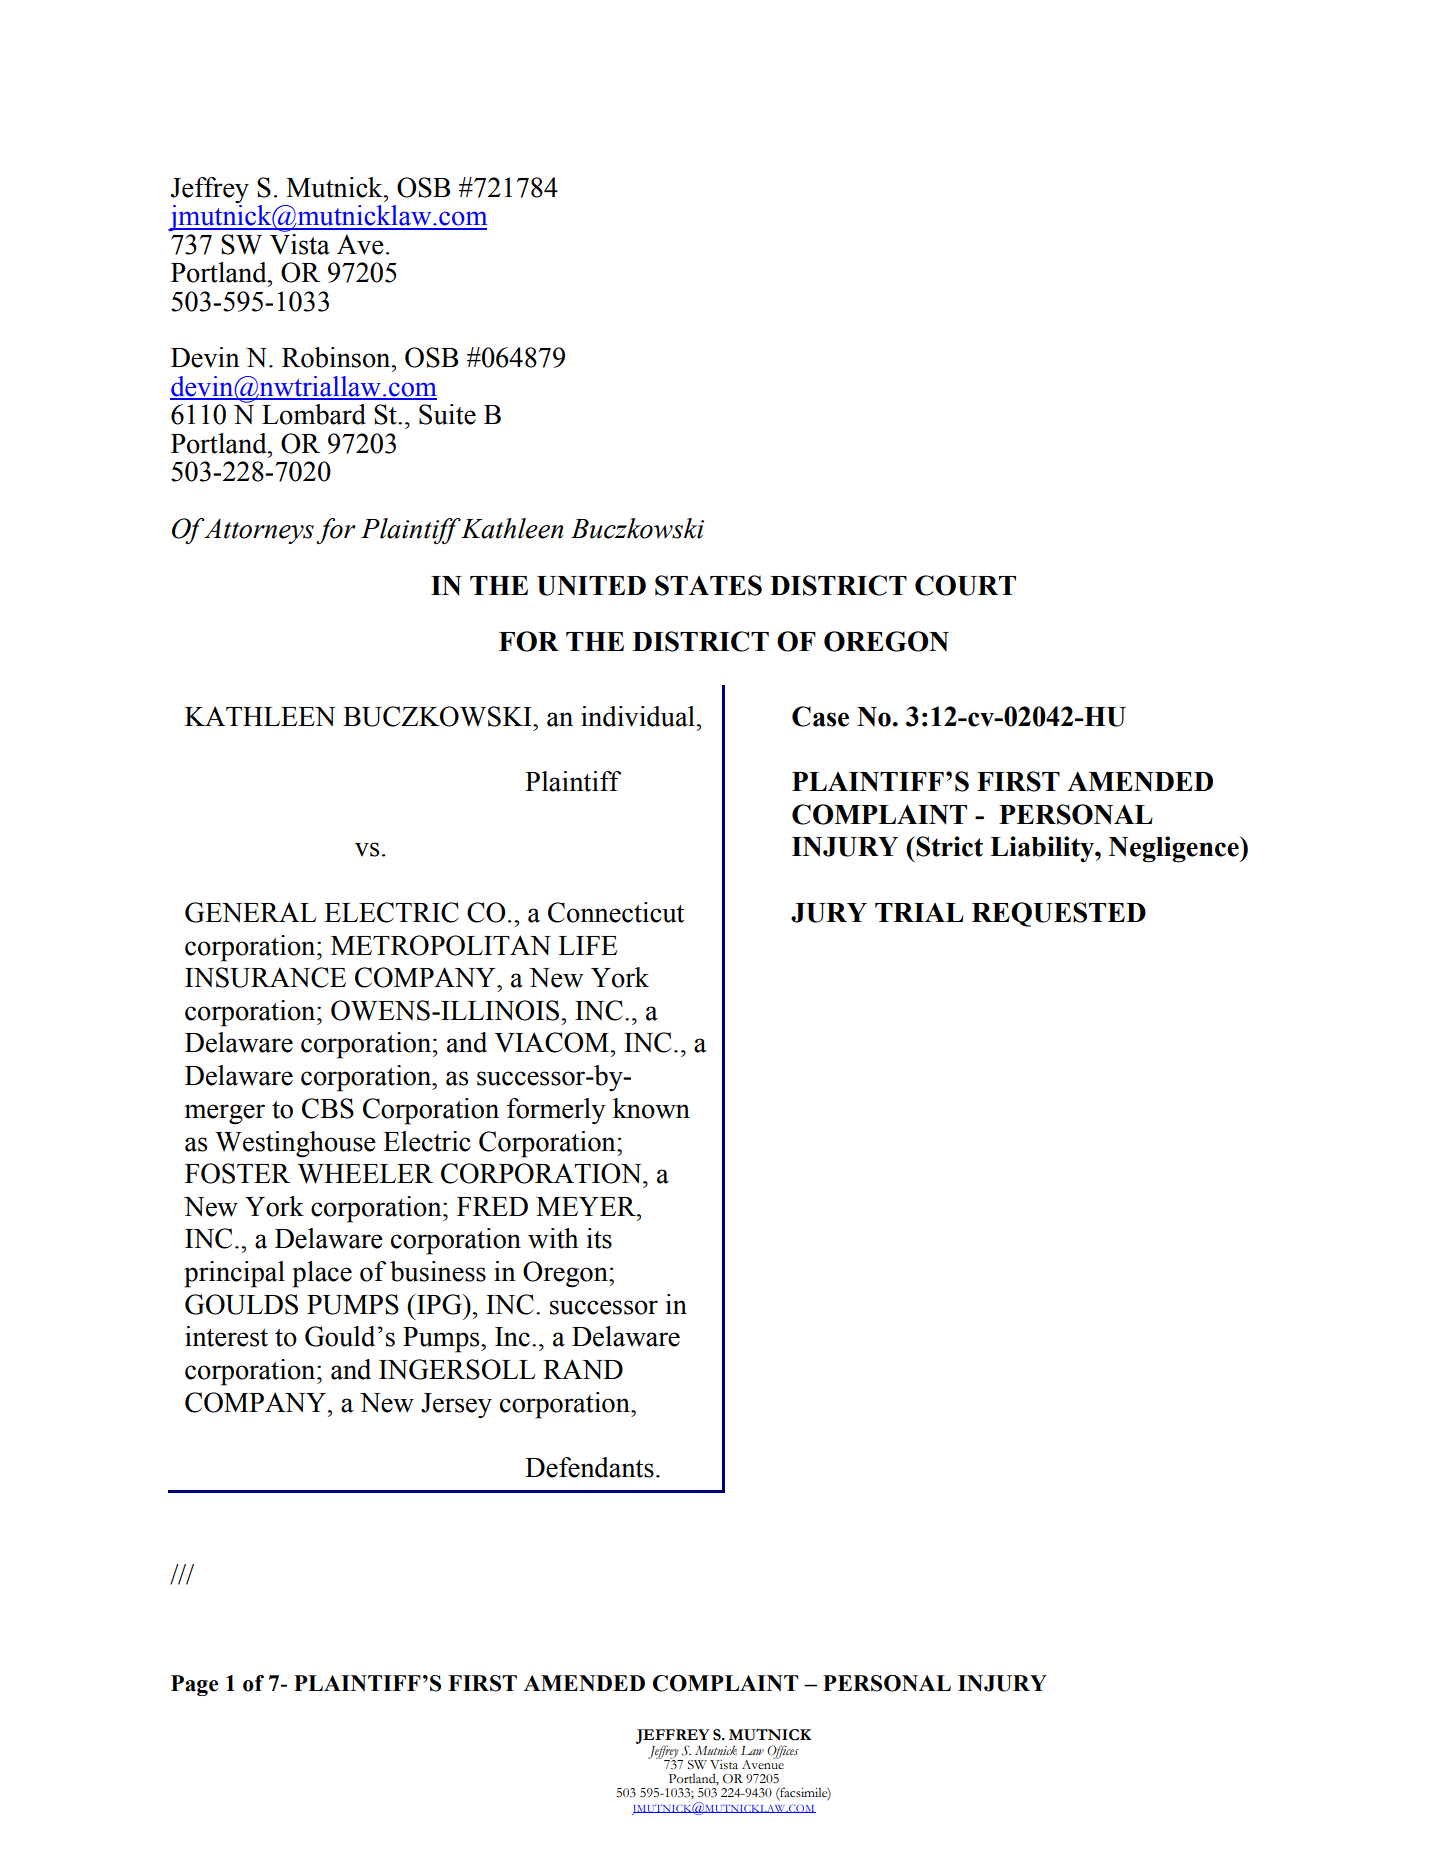  What do you see at coordinates (763, 1763) in the screenshot?
I see `Avenue` at bounding box center [763, 1763].
